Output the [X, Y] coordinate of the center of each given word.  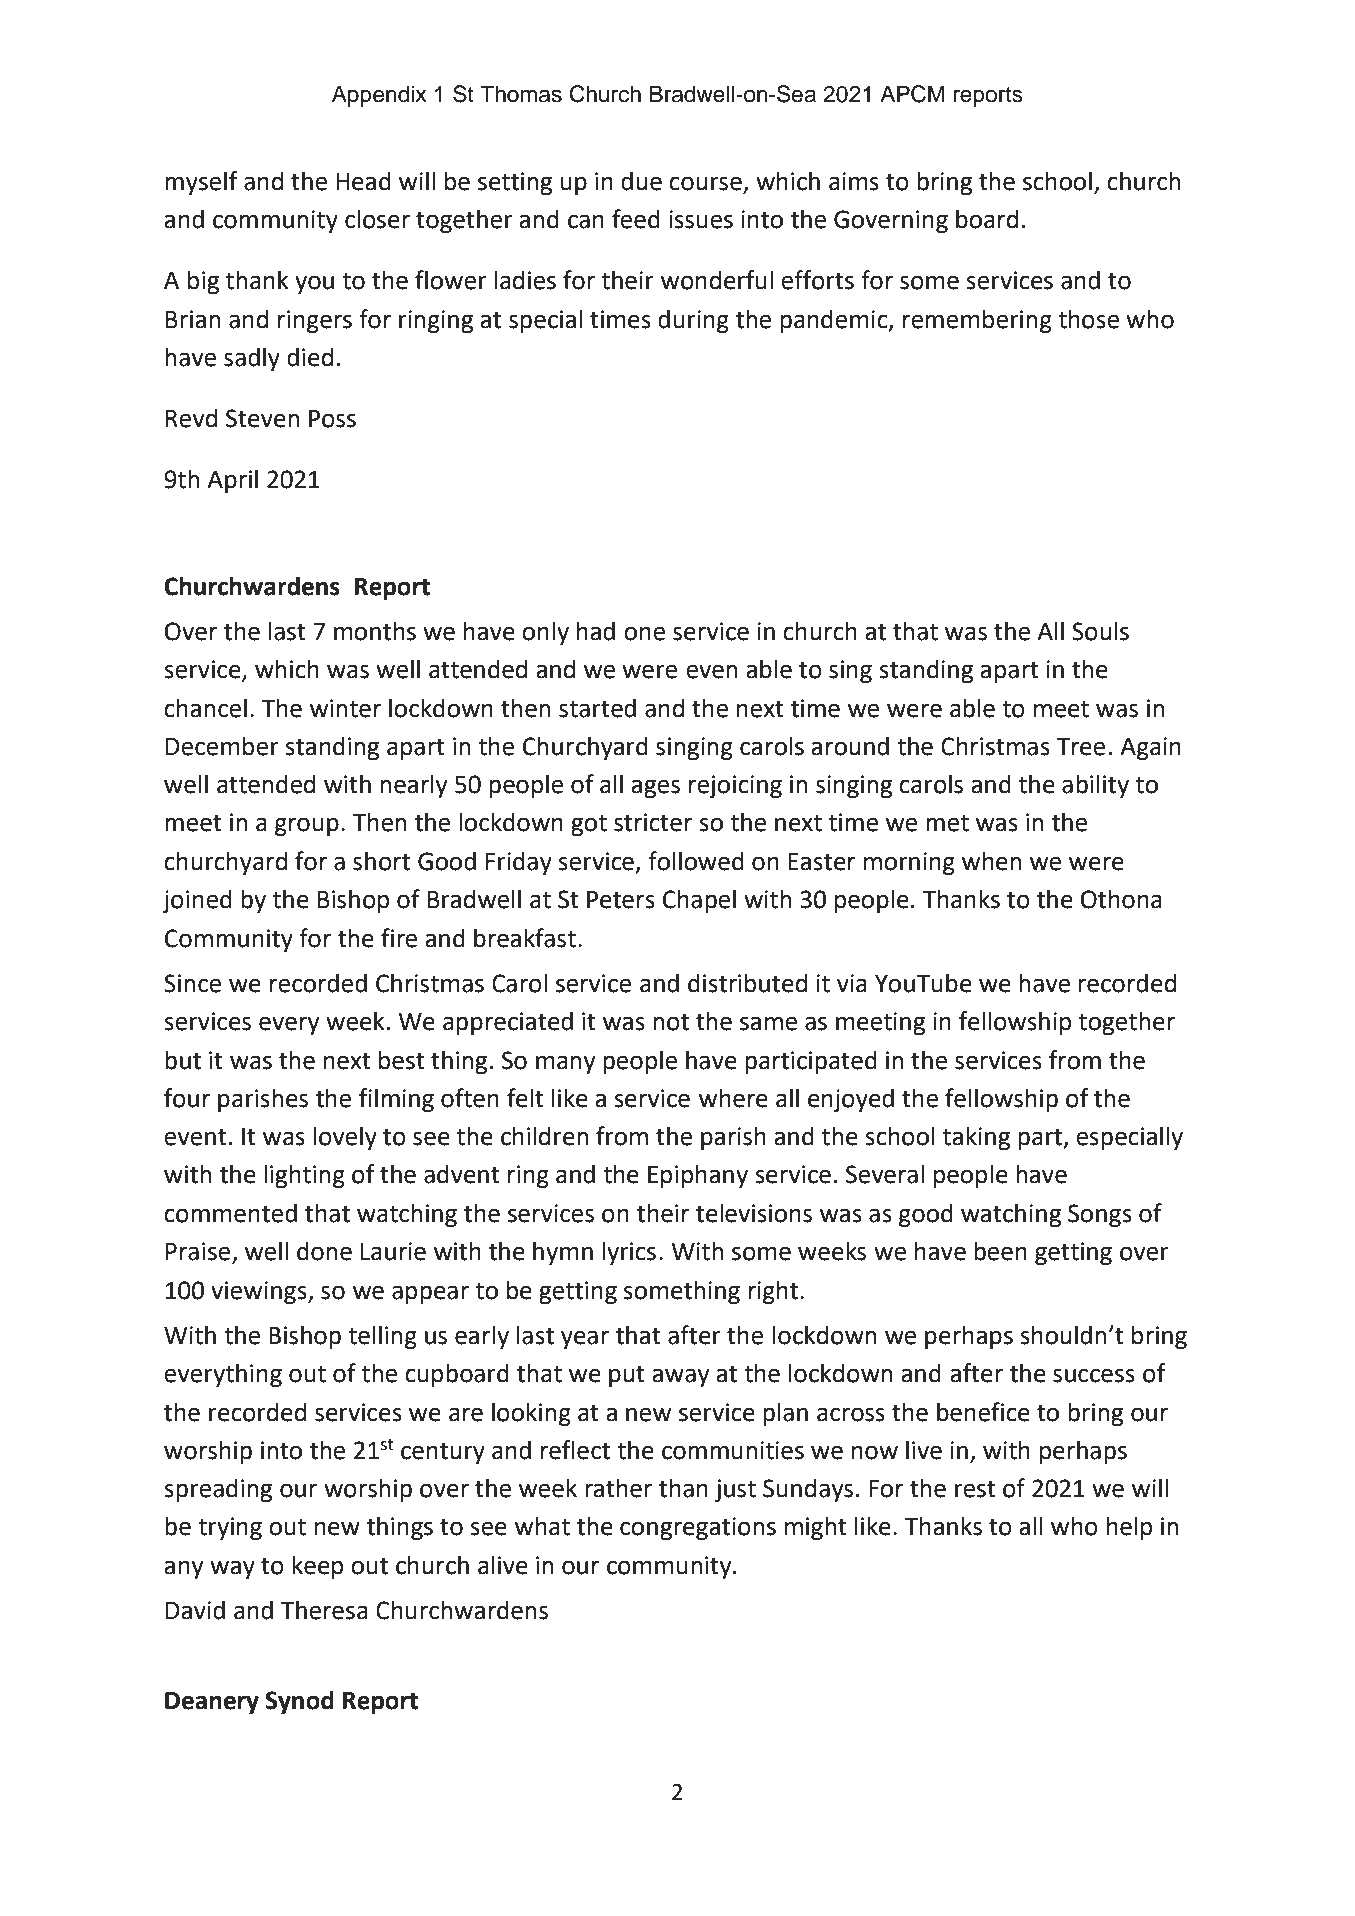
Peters [621, 900]
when [991, 861]
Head [363, 181]
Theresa [324, 1610]
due [641, 181]
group [307, 826]
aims [854, 181]
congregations [698, 1528]
